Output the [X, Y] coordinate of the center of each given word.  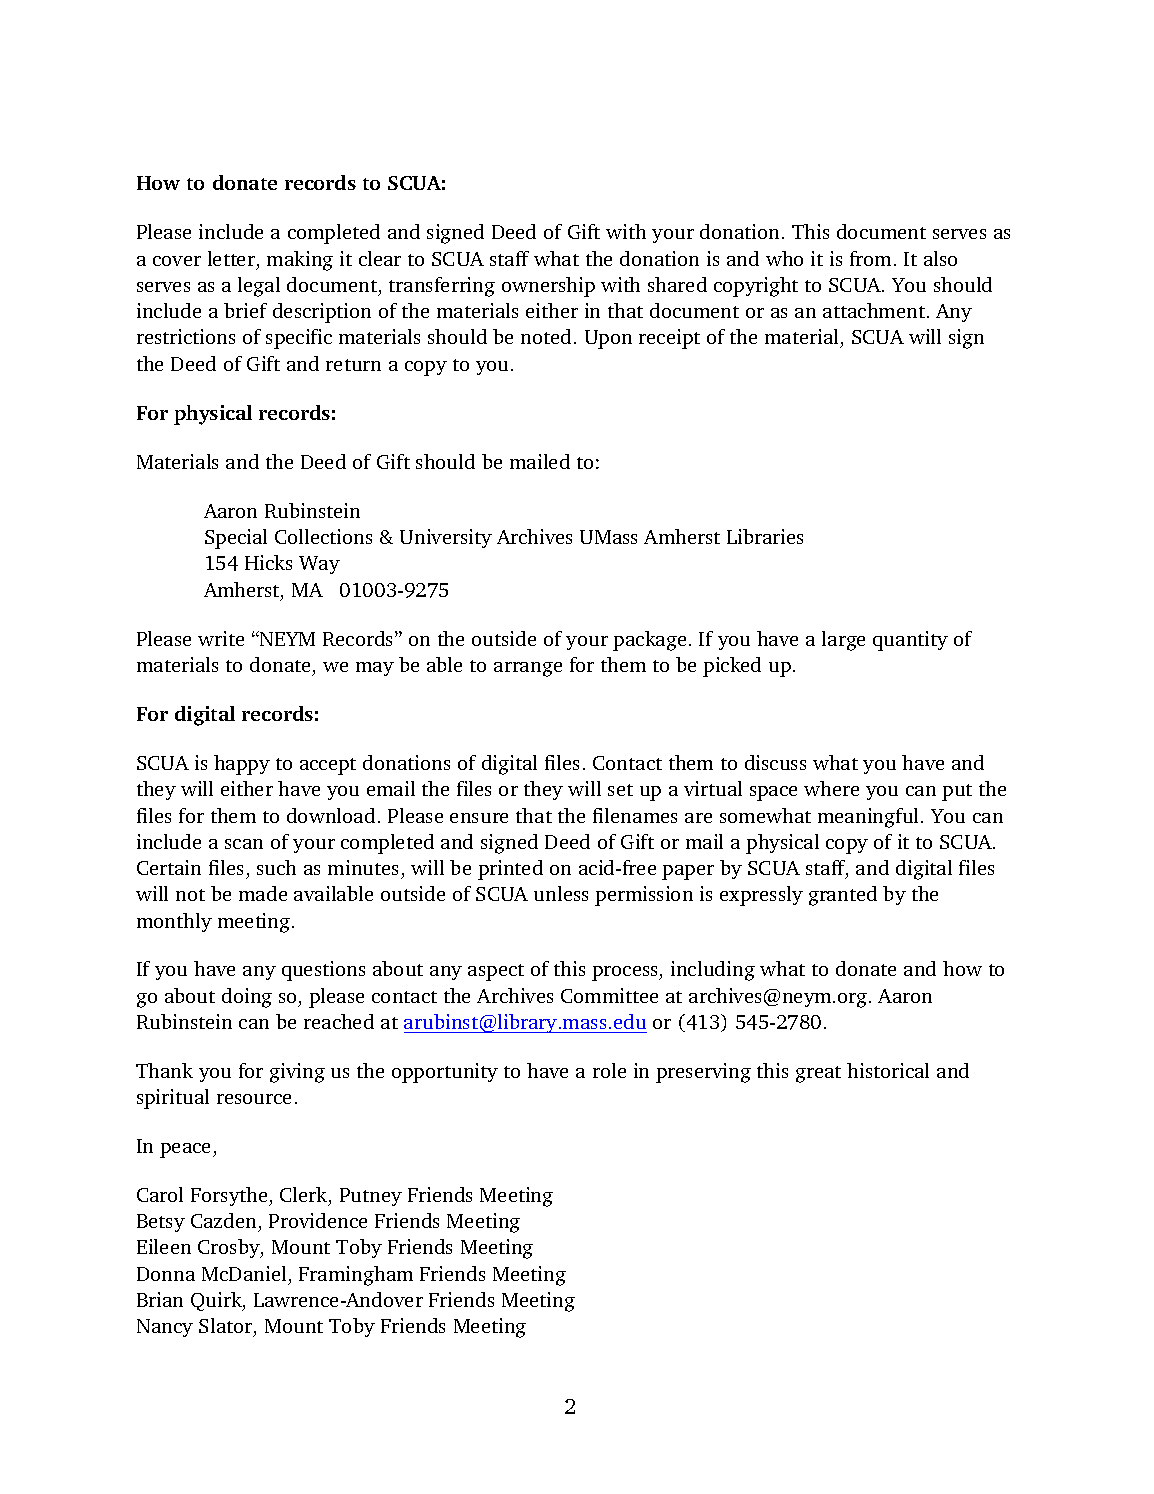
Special [236, 539]
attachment [874, 310]
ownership [548, 287]
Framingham [356, 1276]
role [609, 1070]
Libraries [765, 536]
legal [259, 287]
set [620, 790]
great [818, 1074]
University [446, 538]
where [831, 788]
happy [242, 765]
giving [297, 1073]
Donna [166, 1274]
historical [888, 1070]
